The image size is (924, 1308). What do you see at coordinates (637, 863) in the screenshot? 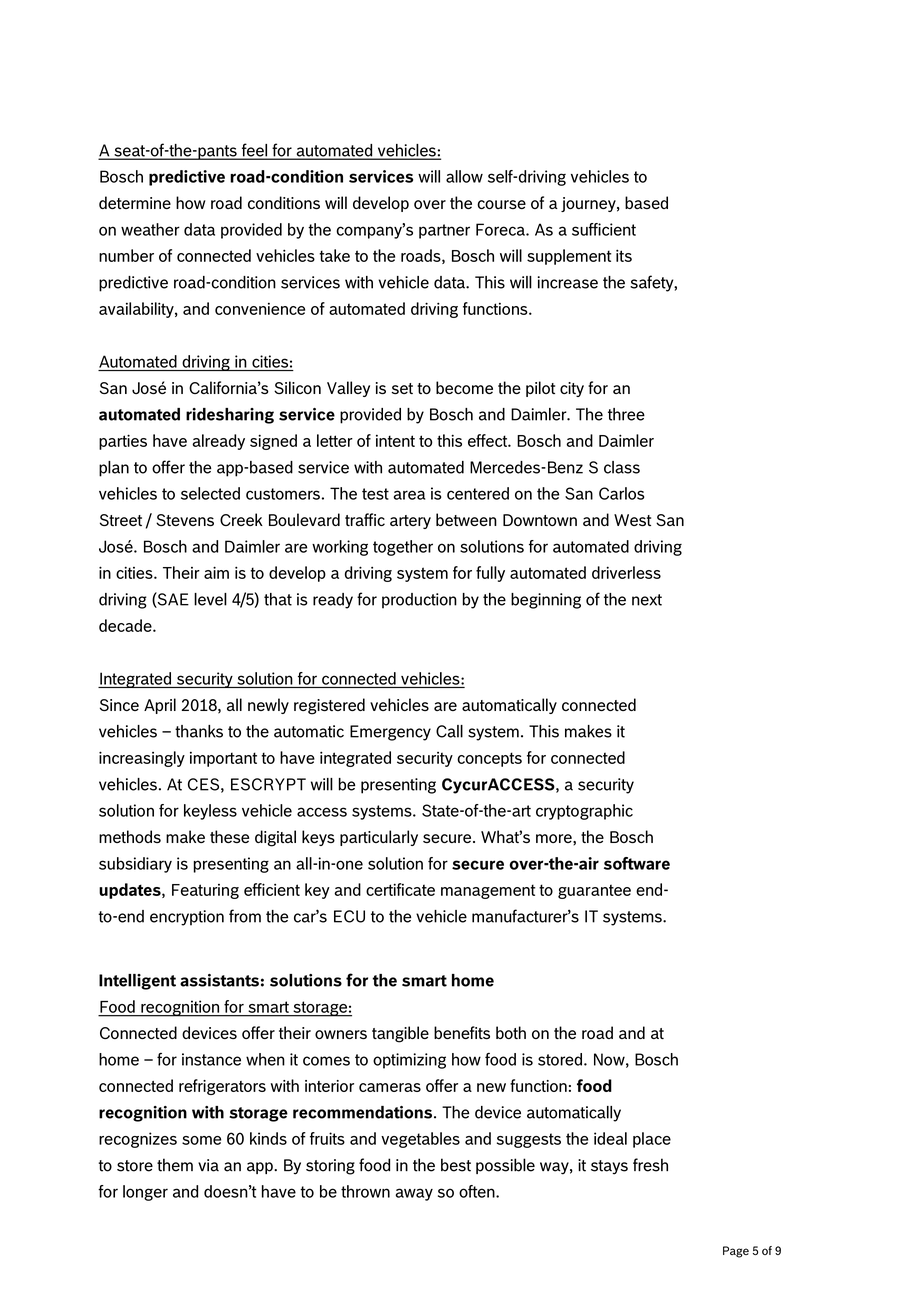
I see `software` at bounding box center [637, 863].
